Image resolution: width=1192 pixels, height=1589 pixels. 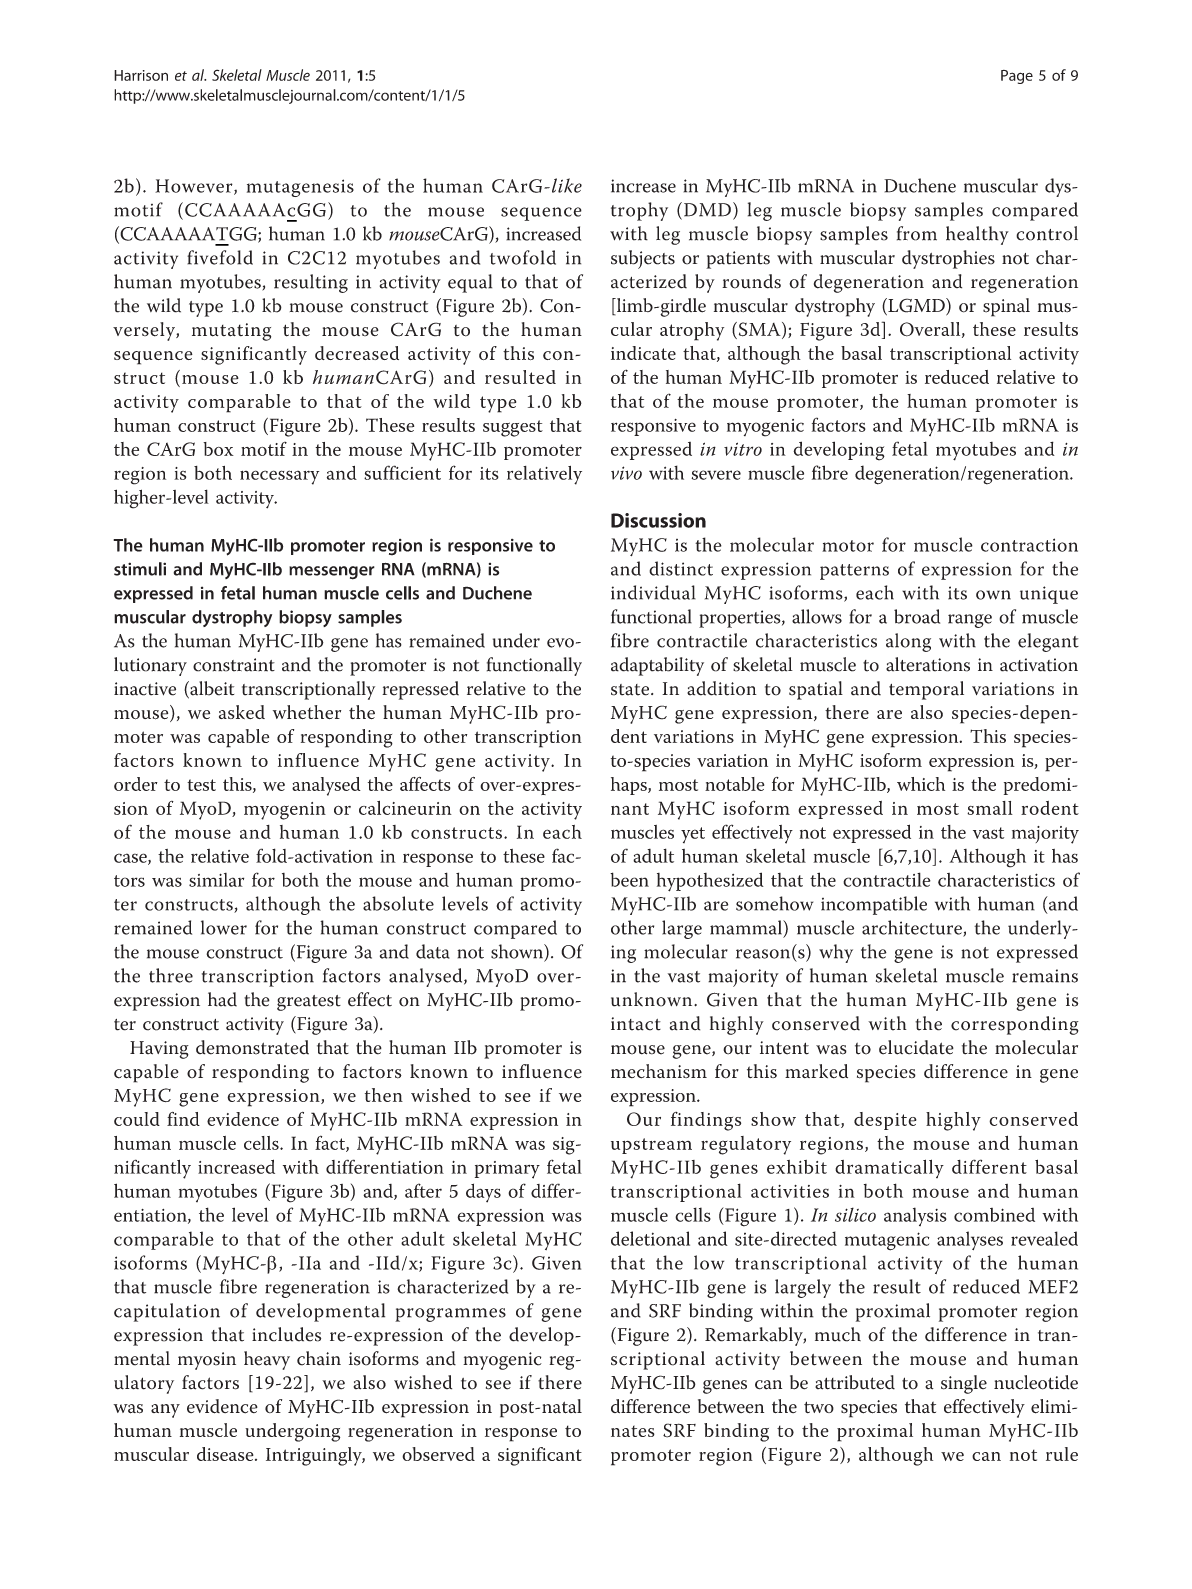 What do you see at coordinates (242, 712) in the screenshot?
I see `asked` at bounding box center [242, 712].
